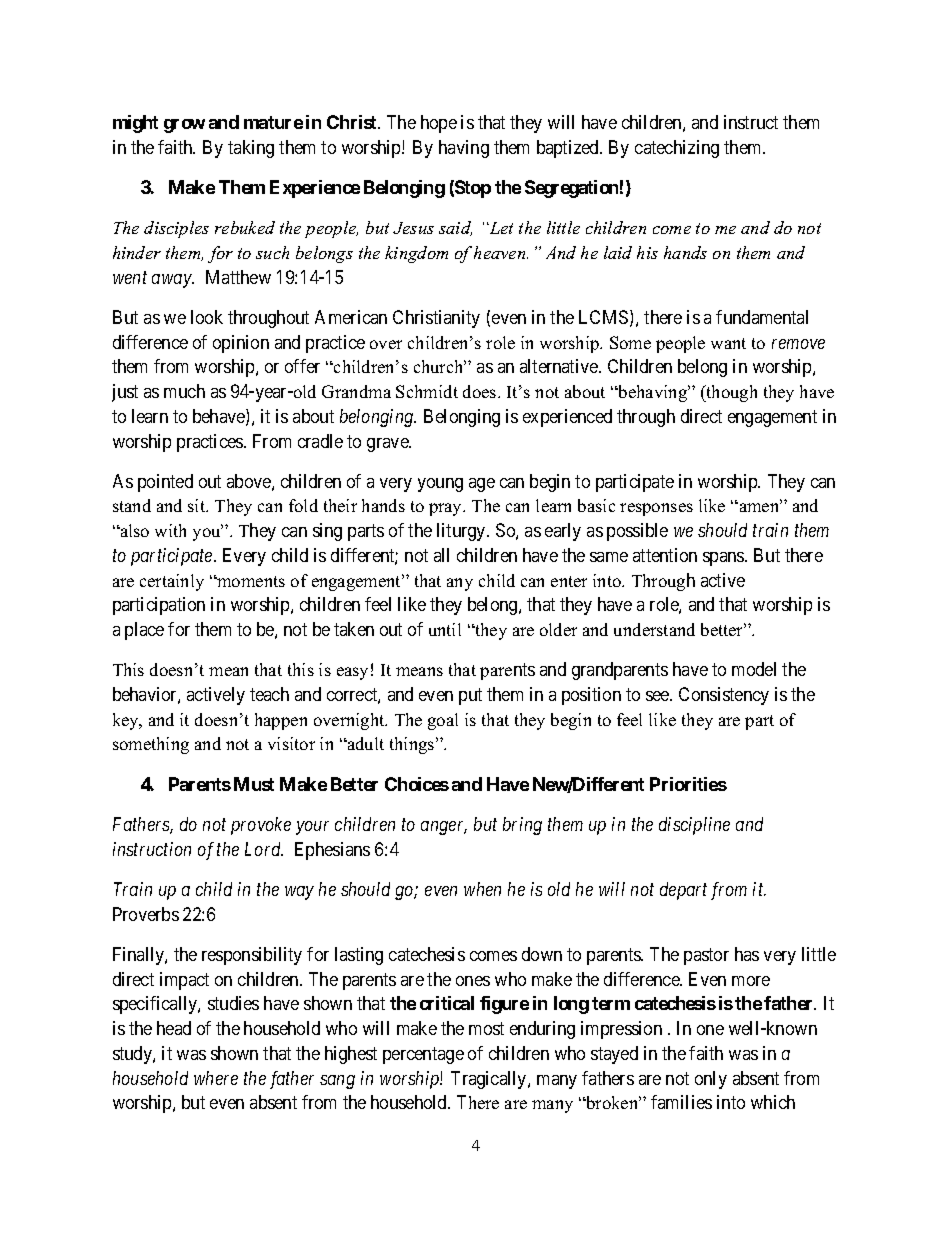 The width and height of the document is (952, 1233). What do you see at coordinates (427, 391) in the document?
I see `Schmidt` at bounding box center [427, 391].
